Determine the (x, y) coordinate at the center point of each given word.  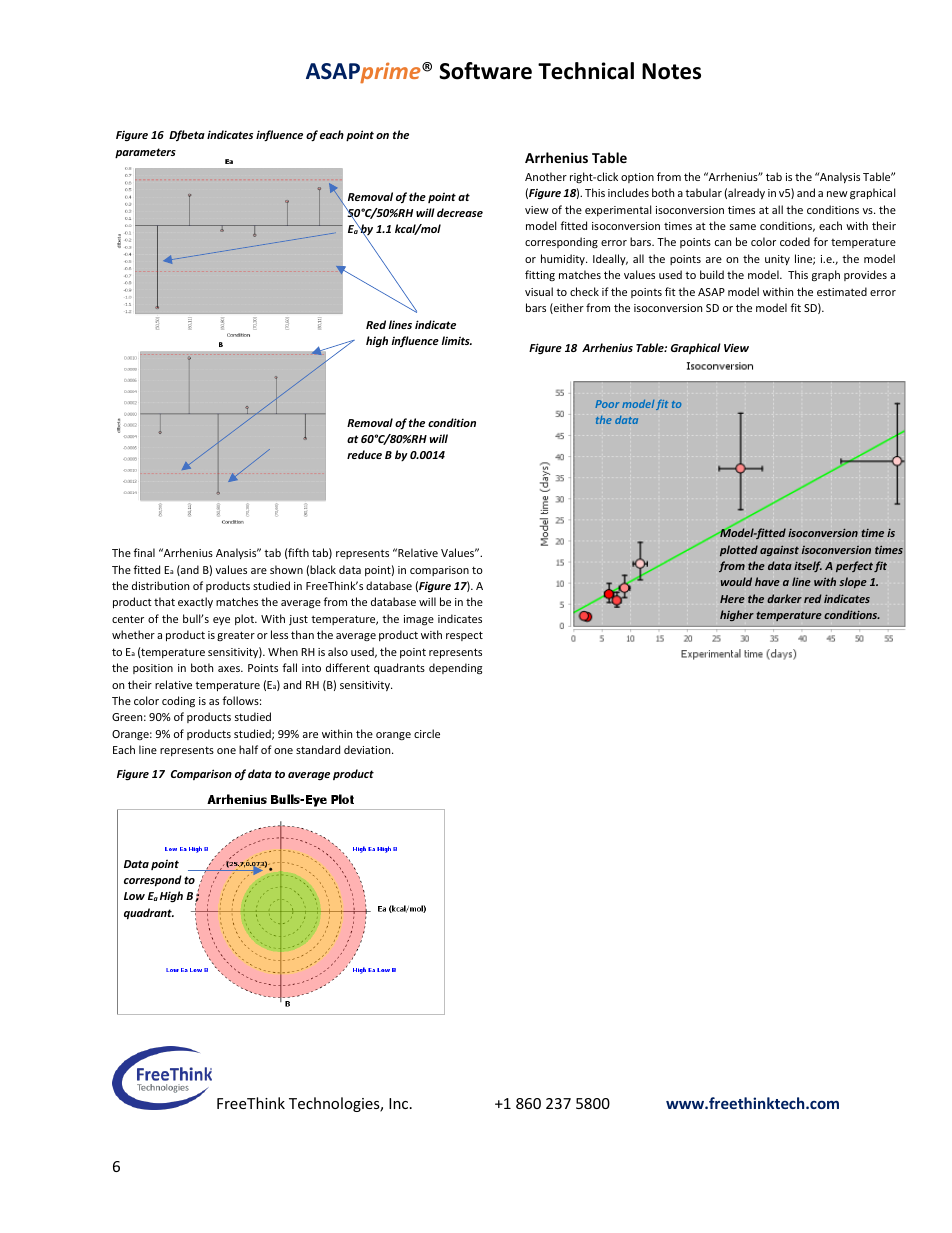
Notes (671, 71)
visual (539, 291)
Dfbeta (187, 135)
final (144, 552)
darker (784, 598)
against (779, 550)
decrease (460, 212)
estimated (842, 291)
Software (485, 71)
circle (427, 733)
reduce (364, 454)
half (248, 749)
